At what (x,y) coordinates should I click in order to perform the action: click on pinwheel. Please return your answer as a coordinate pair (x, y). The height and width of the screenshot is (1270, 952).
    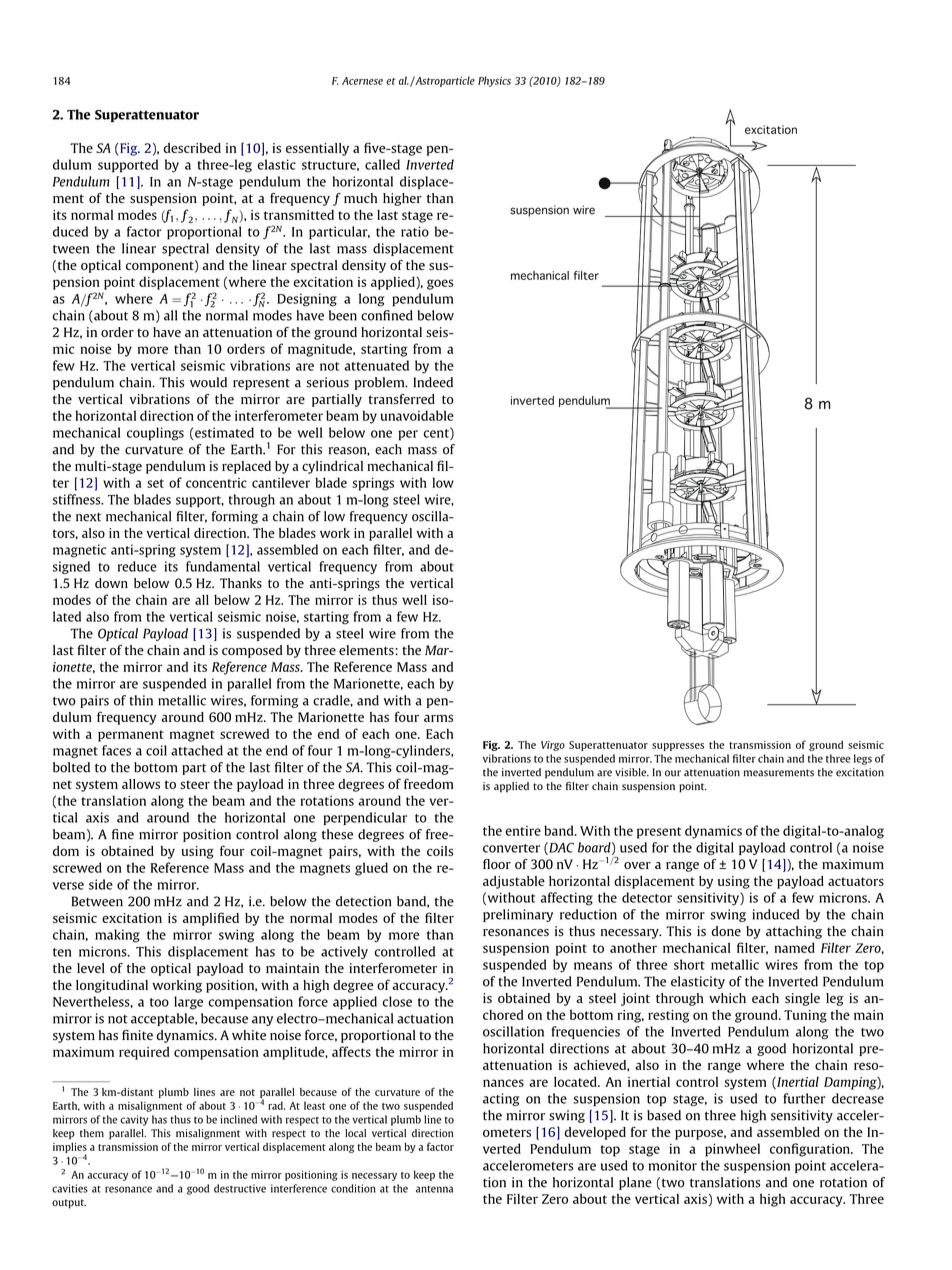
    Looking at the image, I should click on (732, 1150).
